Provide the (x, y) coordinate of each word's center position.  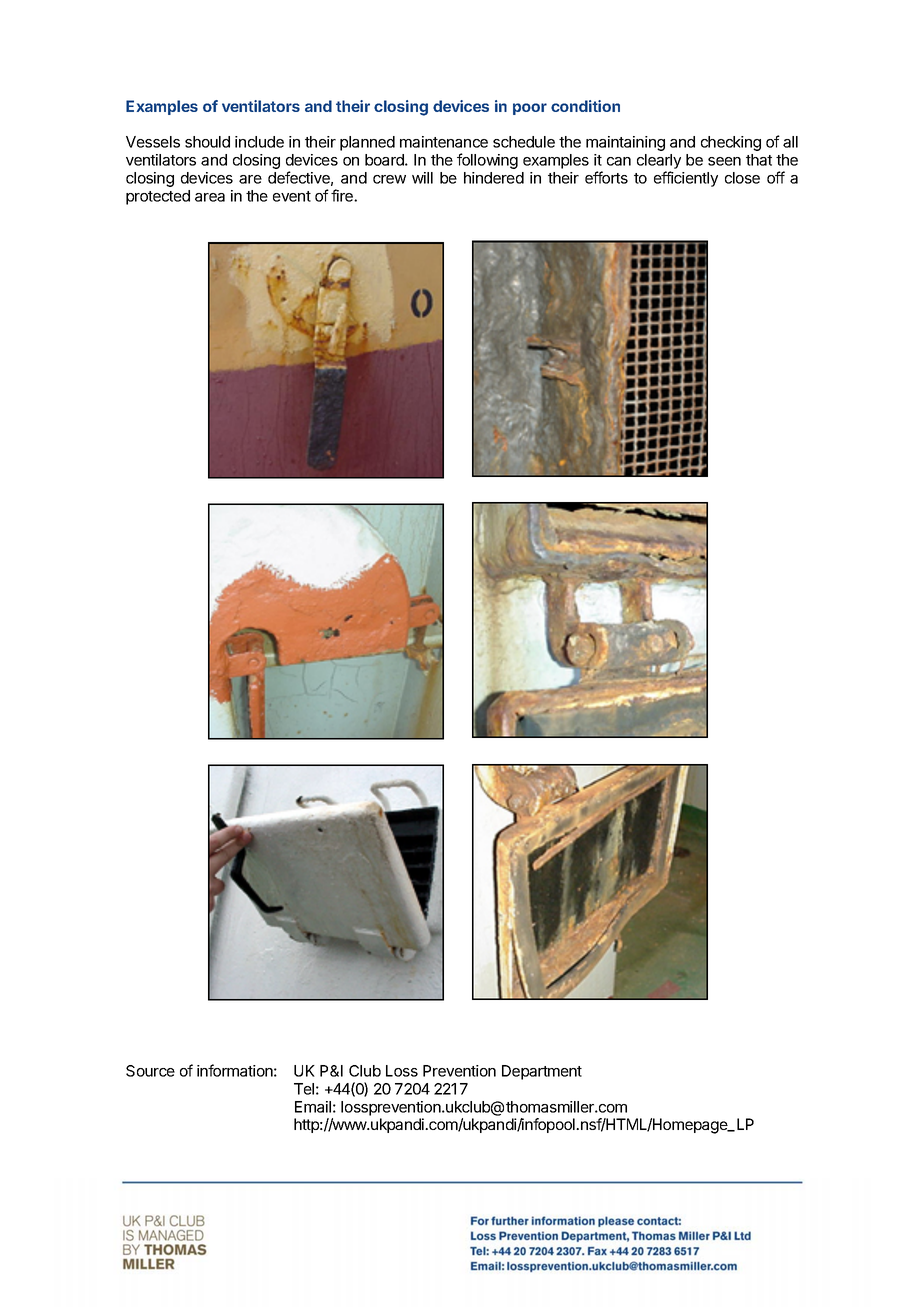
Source (150, 1071)
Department (542, 1072)
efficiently (686, 179)
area (210, 197)
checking (731, 143)
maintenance (444, 142)
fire (343, 195)
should (207, 142)
